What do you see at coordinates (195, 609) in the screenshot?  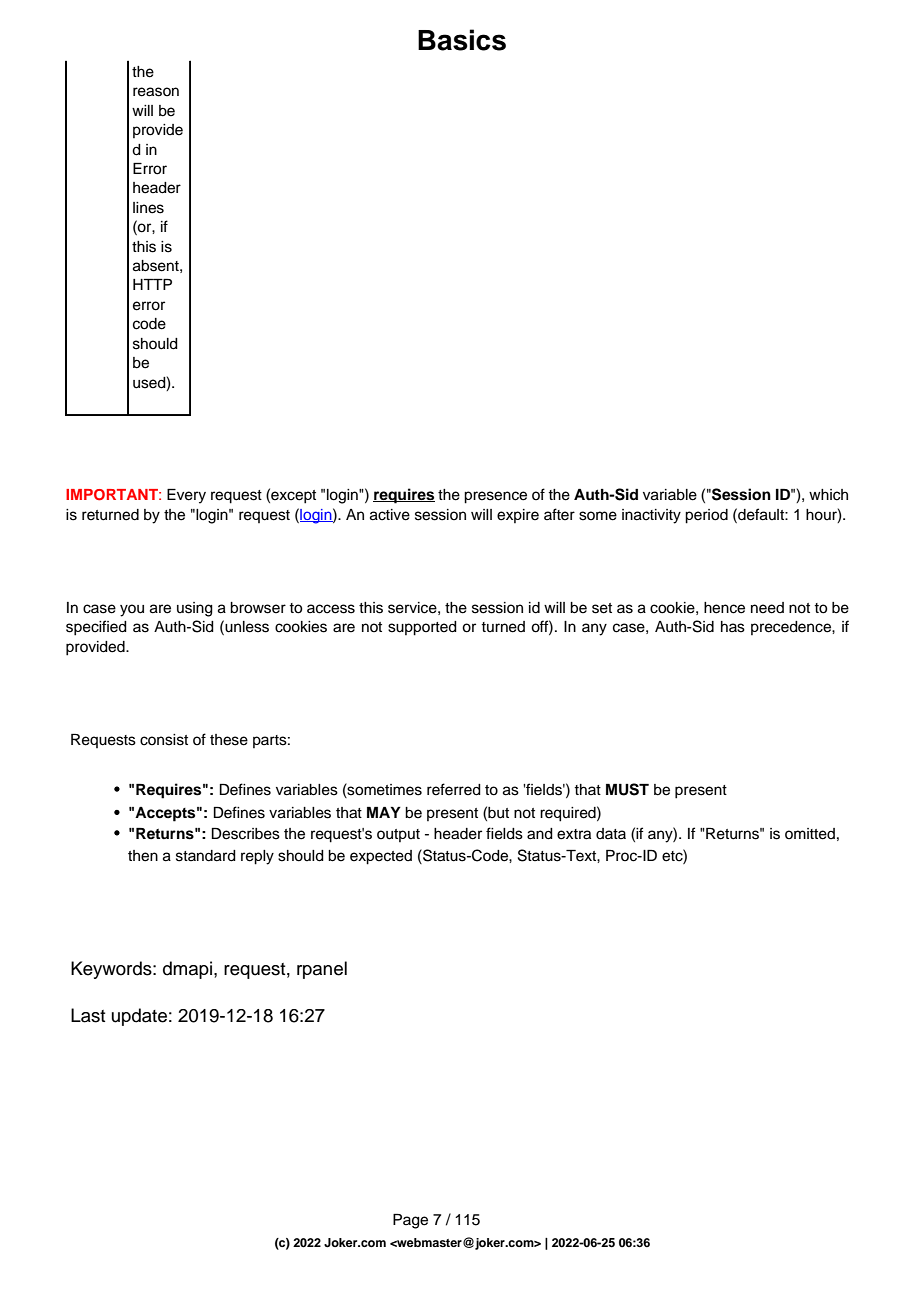 I see `using` at bounding box center [195, 609].
